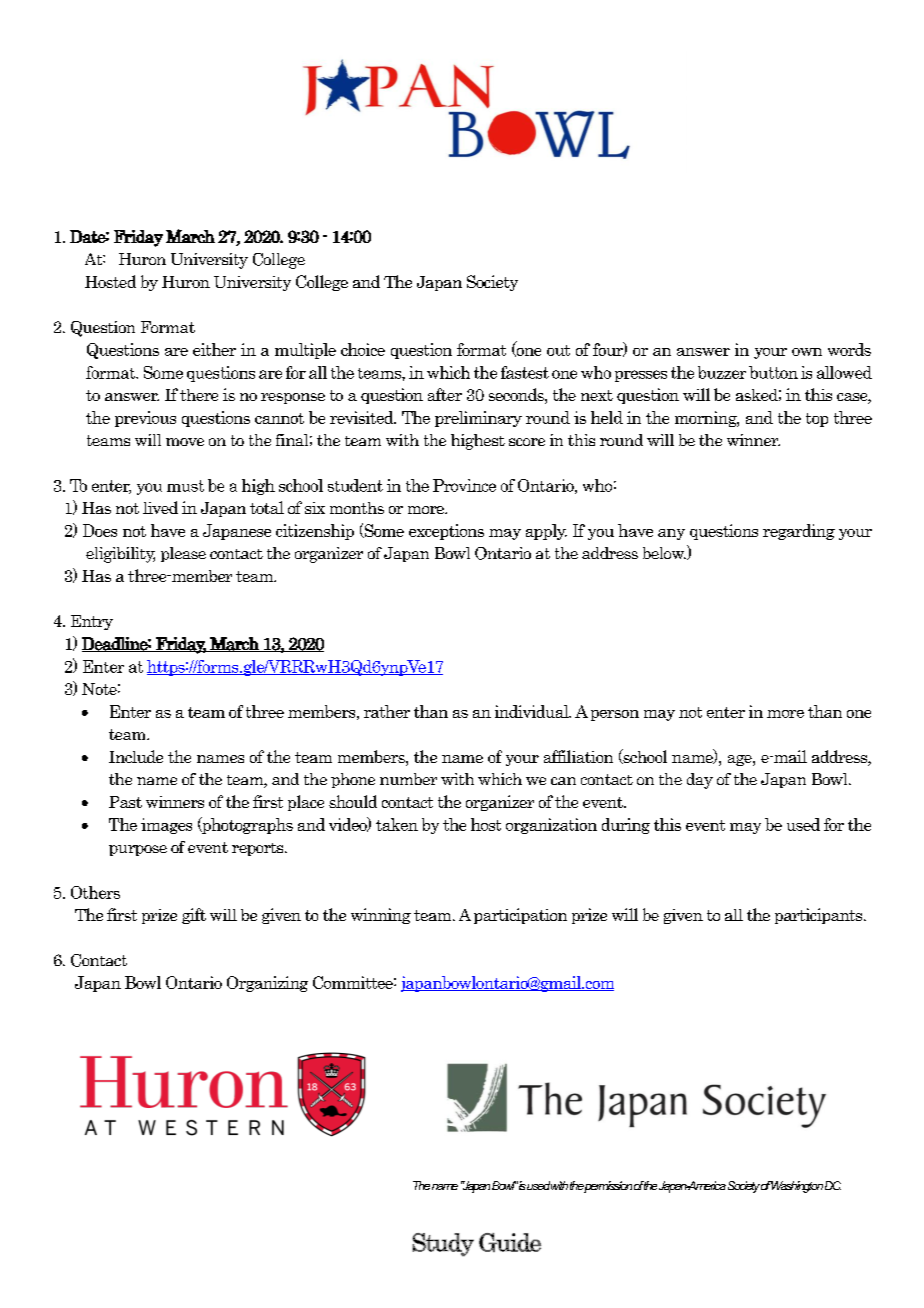 The image size is (924, 1308). Describe the element at coordinates (136, 756) in the screenshot. I see `Include` at that location.
